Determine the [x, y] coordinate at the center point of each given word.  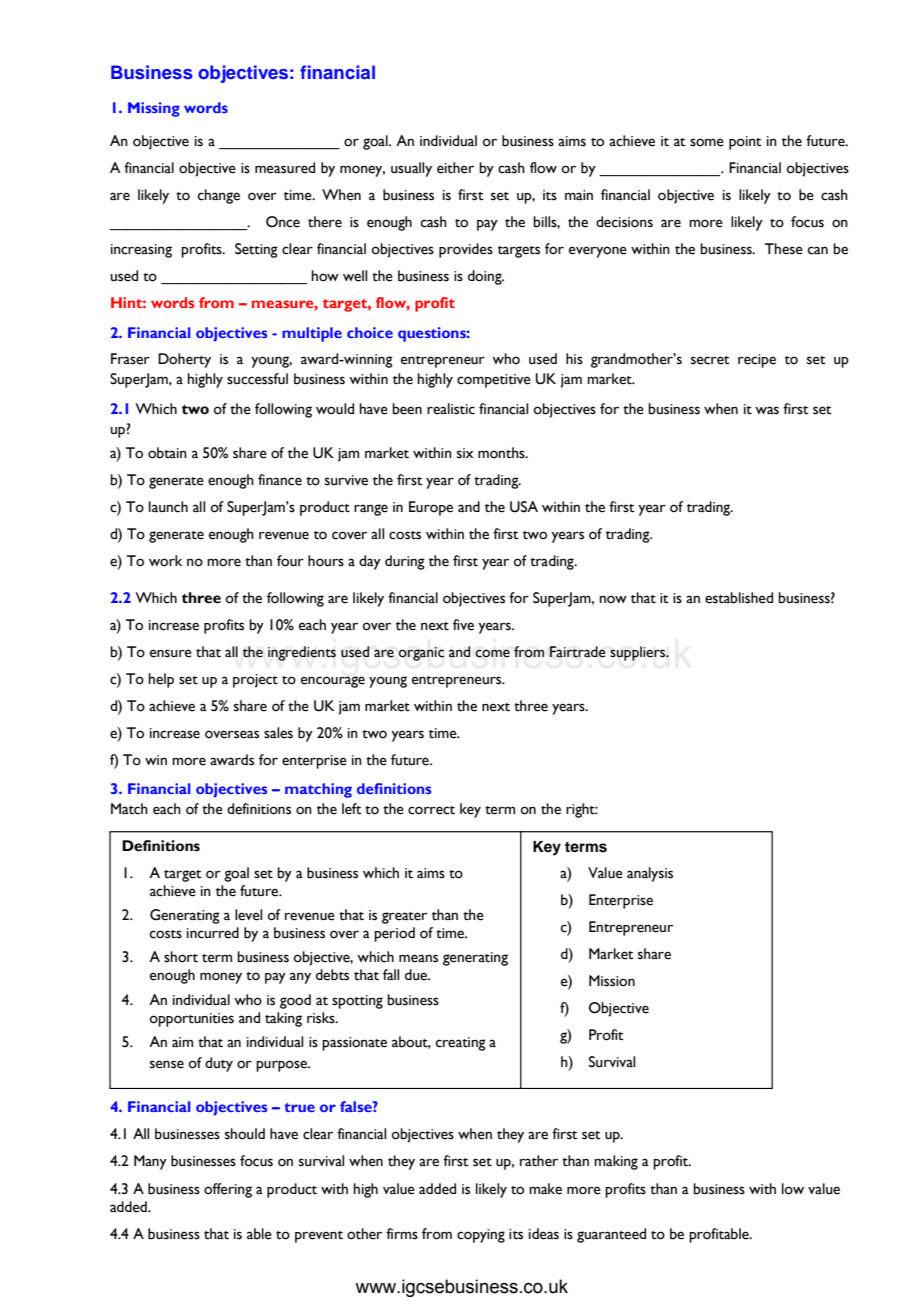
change [219, 196]
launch [168, 507]
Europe [431, 508]
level [248, 915]
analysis [650, 874]
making [616, 1162]
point [745, 143]
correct [431, 810]
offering [228, 1190]
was [767, 410]
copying [481, 1236]
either [455, 168]
